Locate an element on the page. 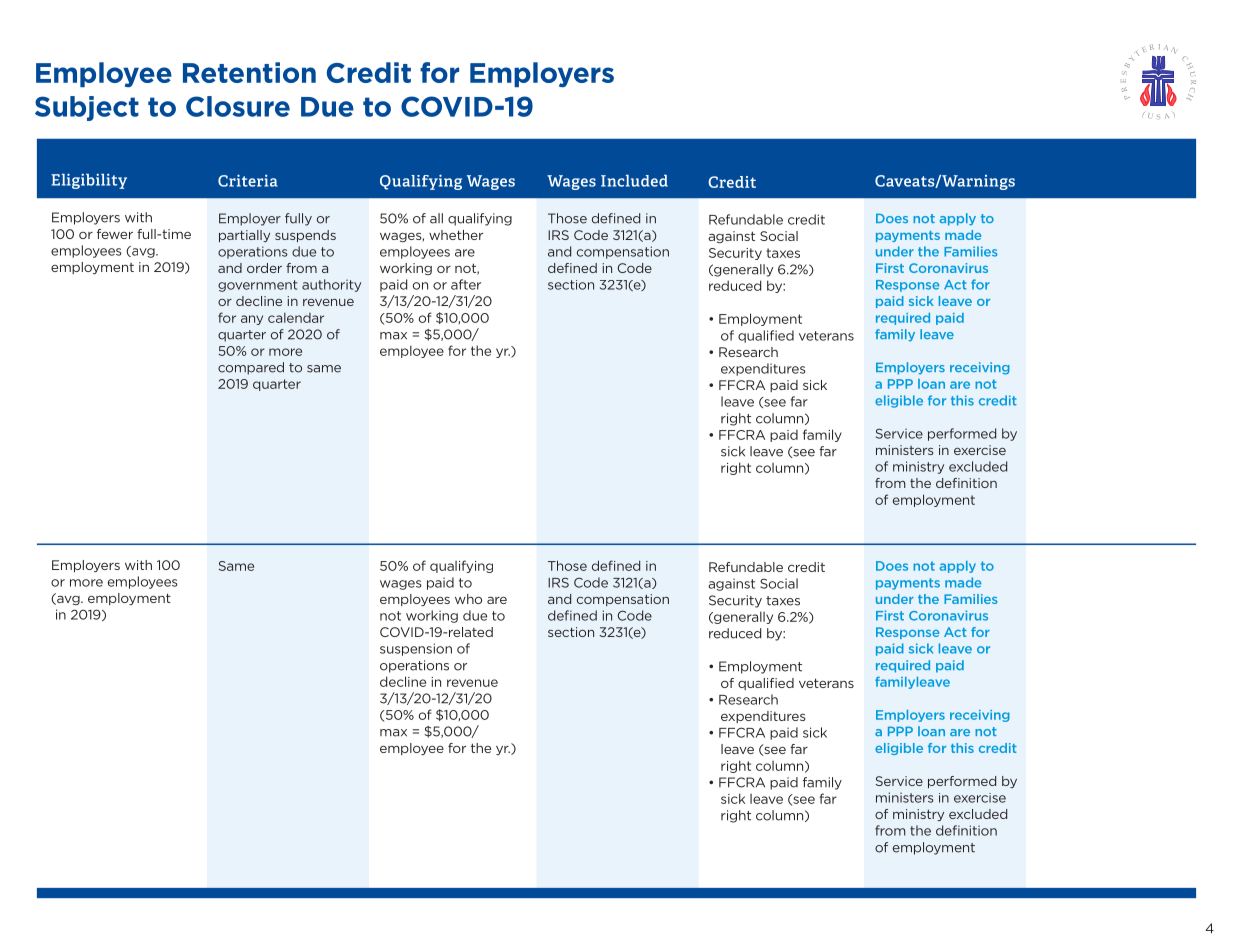  Included is located at coordinates (634, 181).
